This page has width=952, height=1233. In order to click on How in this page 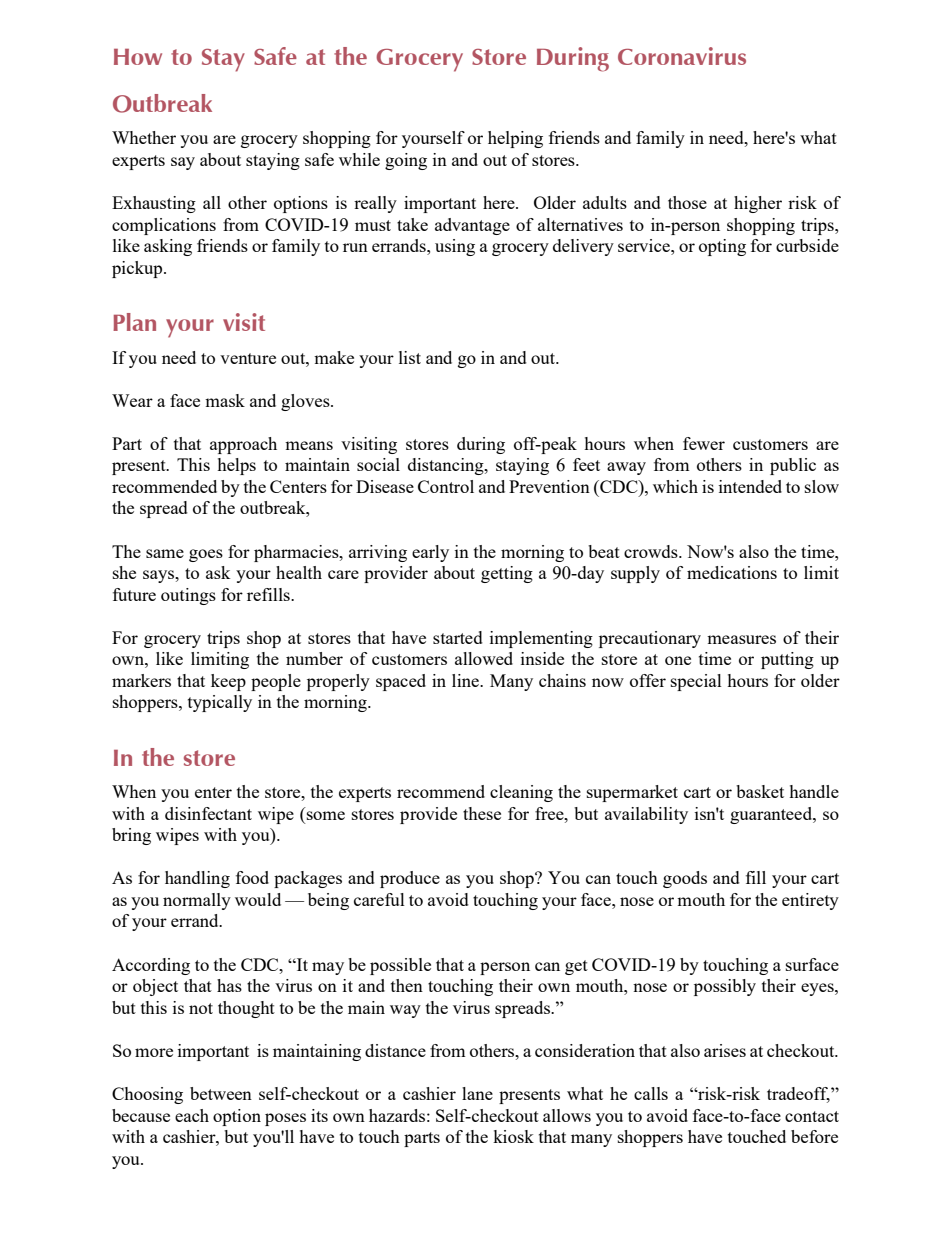, I will do `click(138, 57)`.
